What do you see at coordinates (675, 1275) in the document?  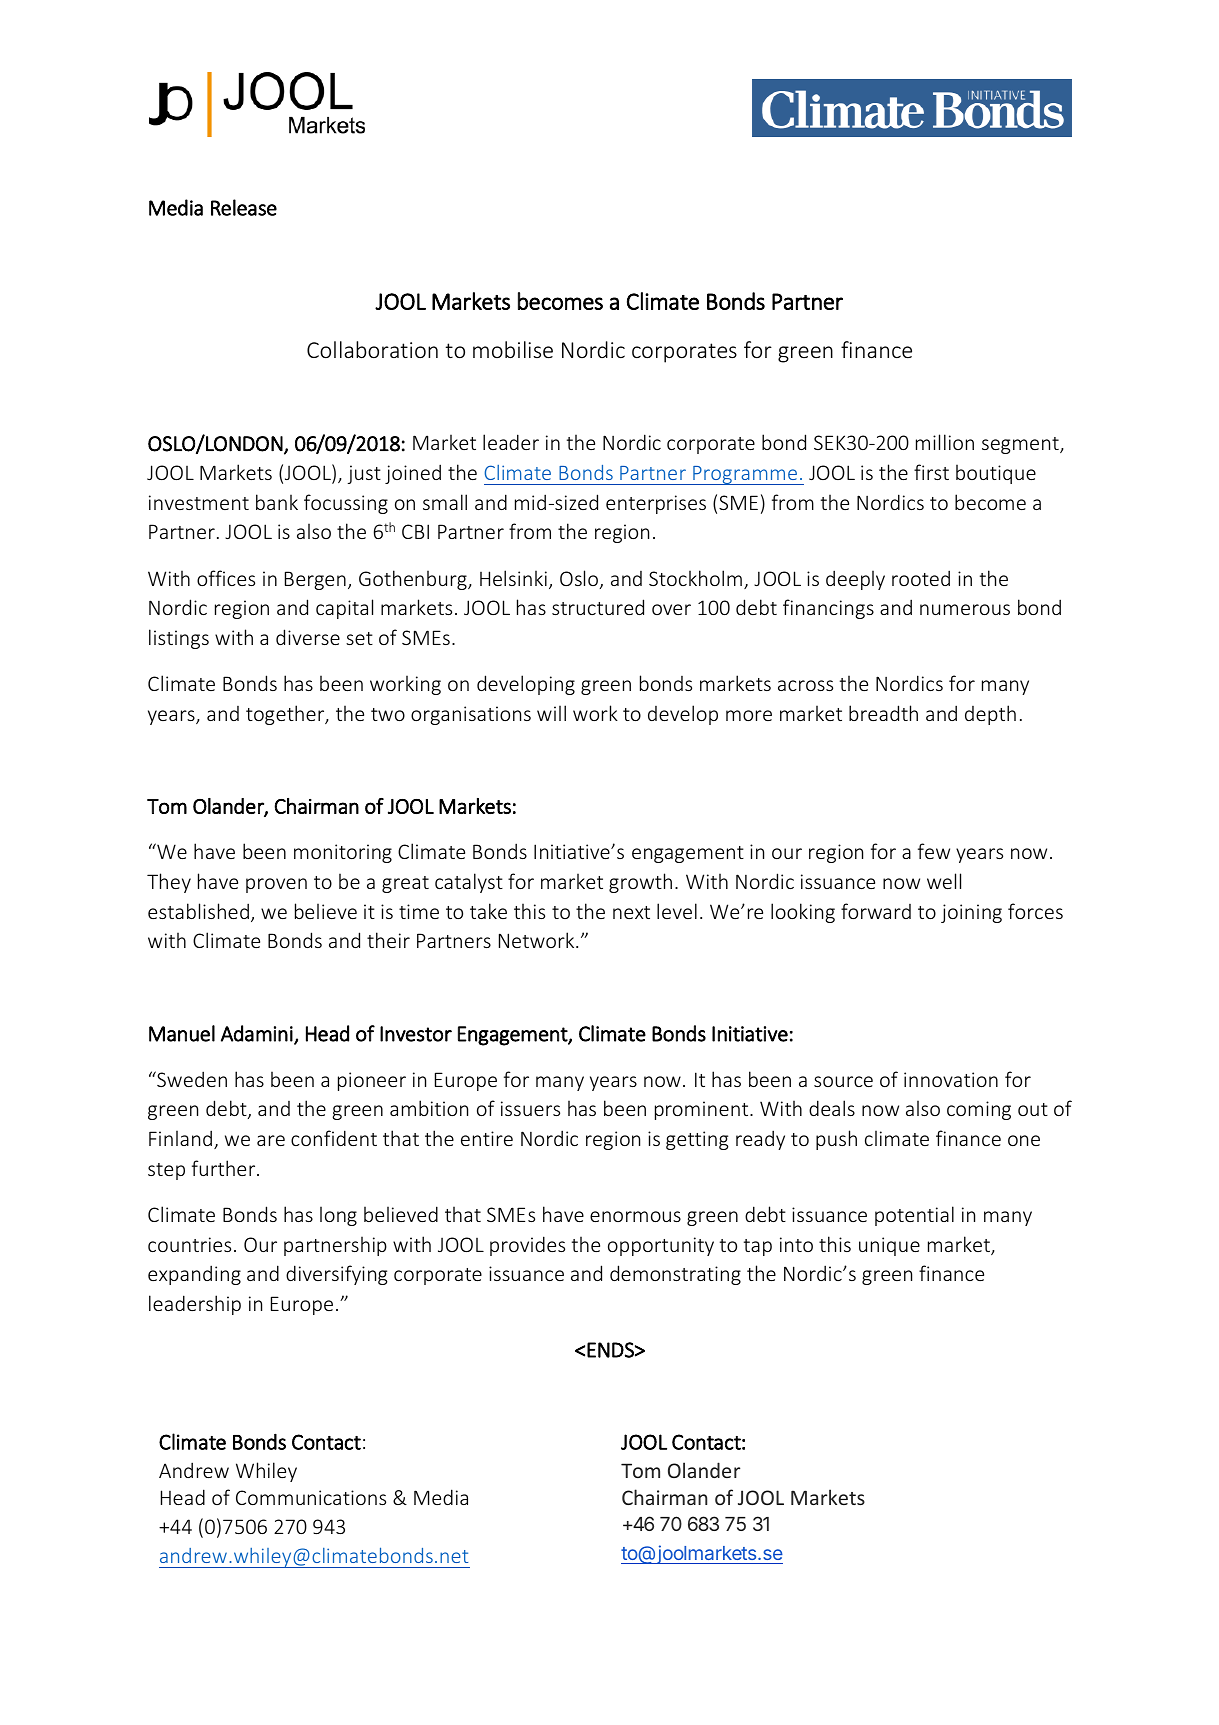 I see `demonstrating` at bounding box center [675, 1275].
